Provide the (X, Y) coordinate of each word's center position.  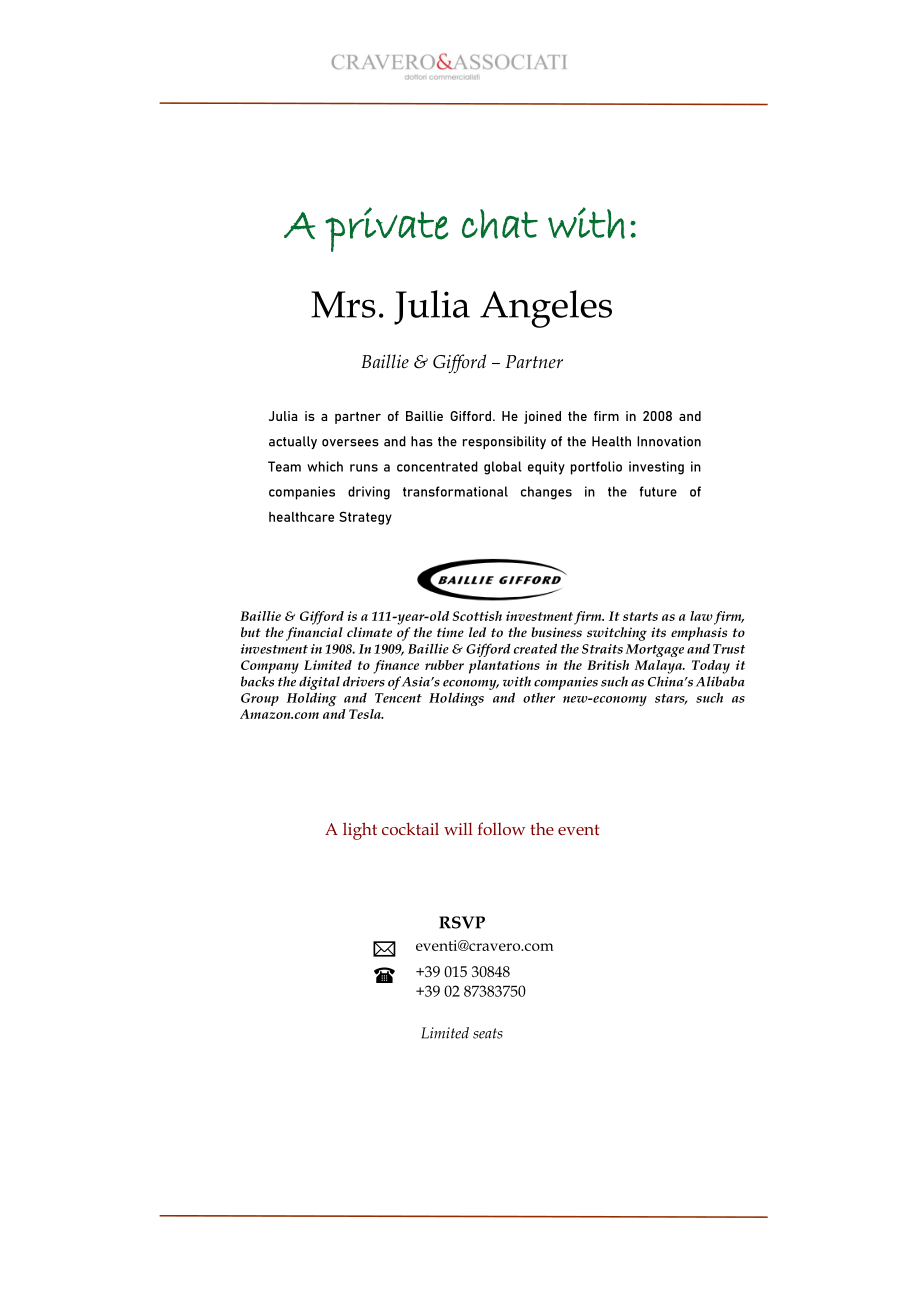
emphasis (699, 634)
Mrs (343, 304)
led (477, 632)
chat (500, 224)
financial (314, 634)
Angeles (546, 309)
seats (488, 1033)
